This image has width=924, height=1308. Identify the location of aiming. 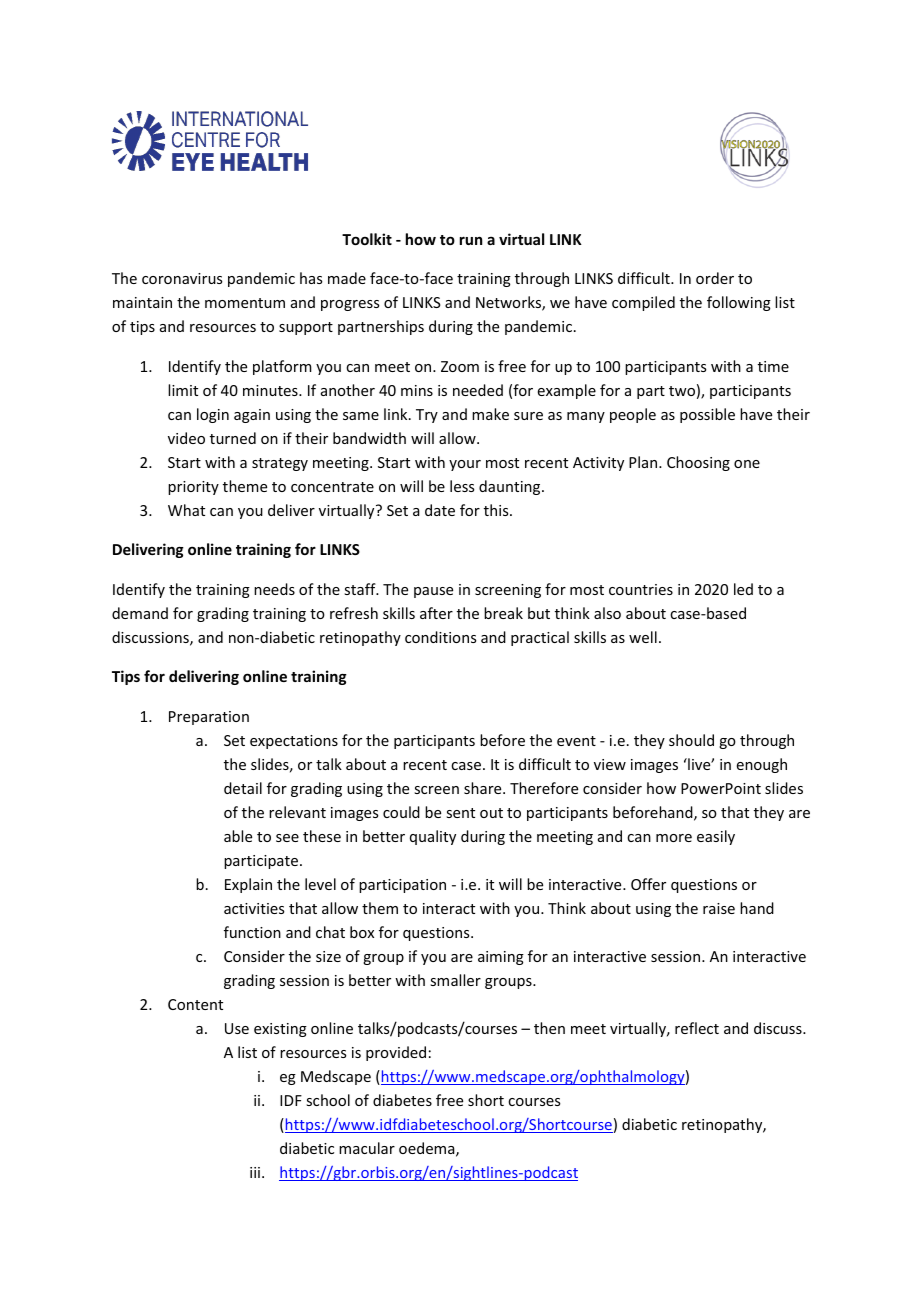
(501, 958).
